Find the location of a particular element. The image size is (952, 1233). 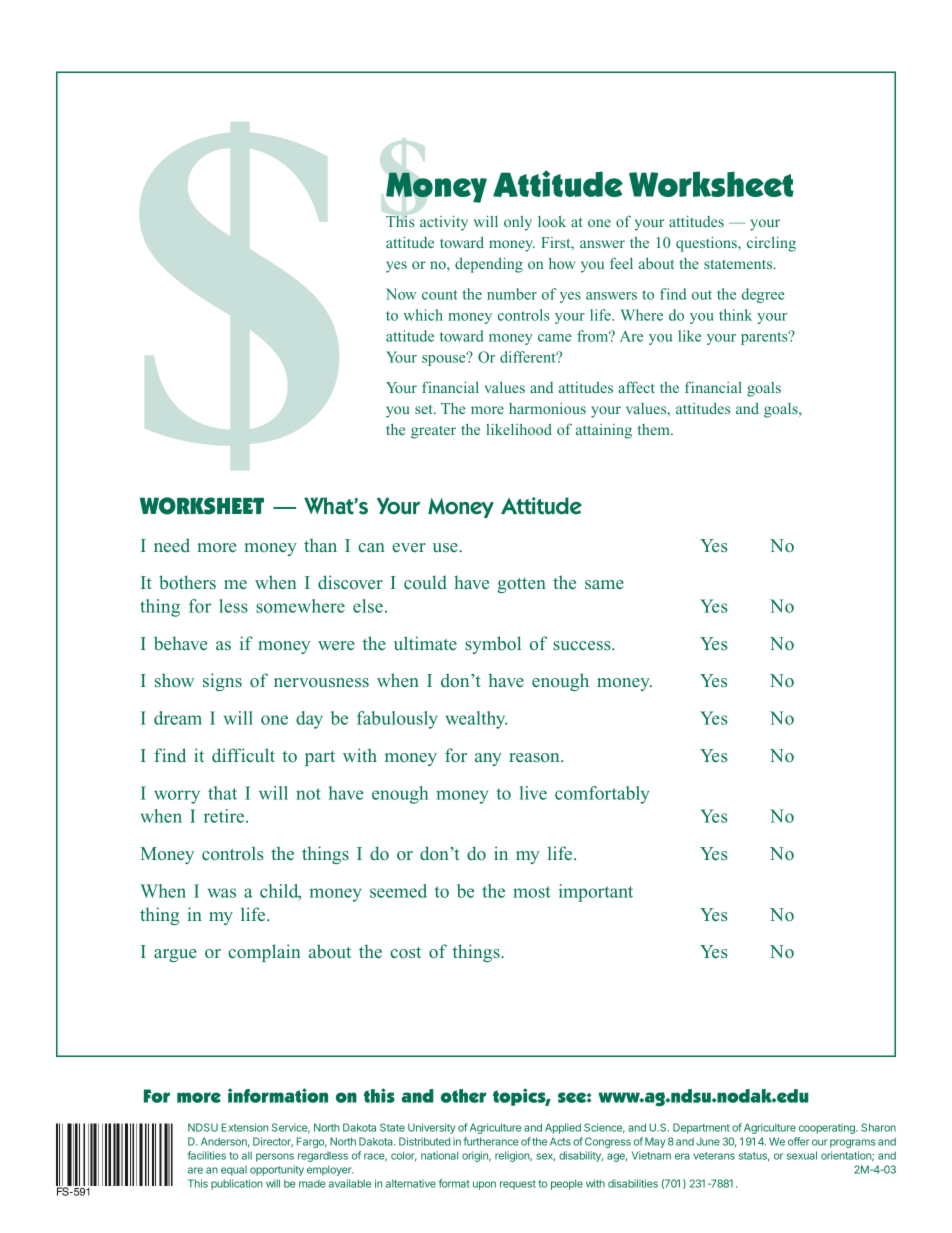

furtherance is located at coordinates (491, 1141).
